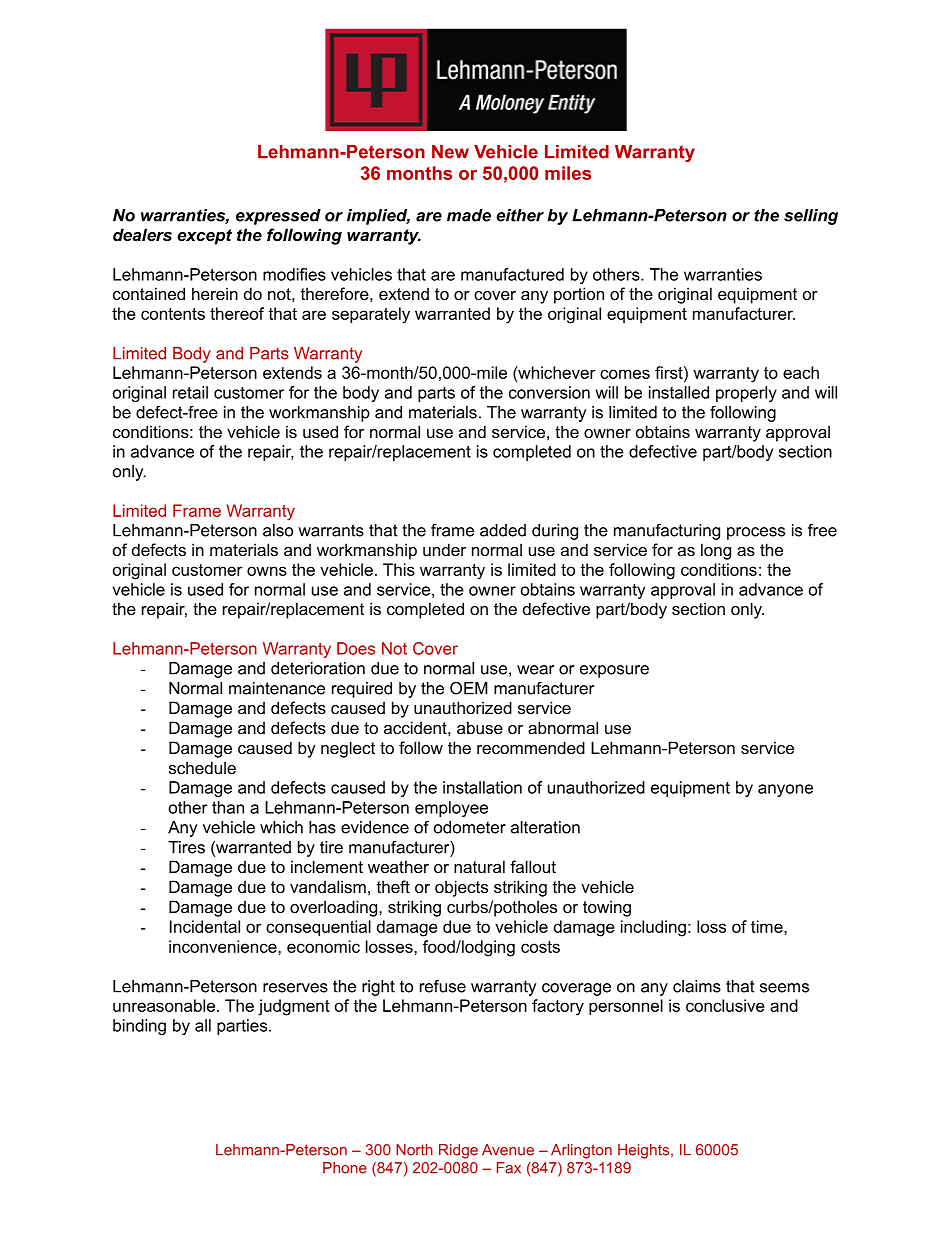  I want to click on except, so click(204, 237).
